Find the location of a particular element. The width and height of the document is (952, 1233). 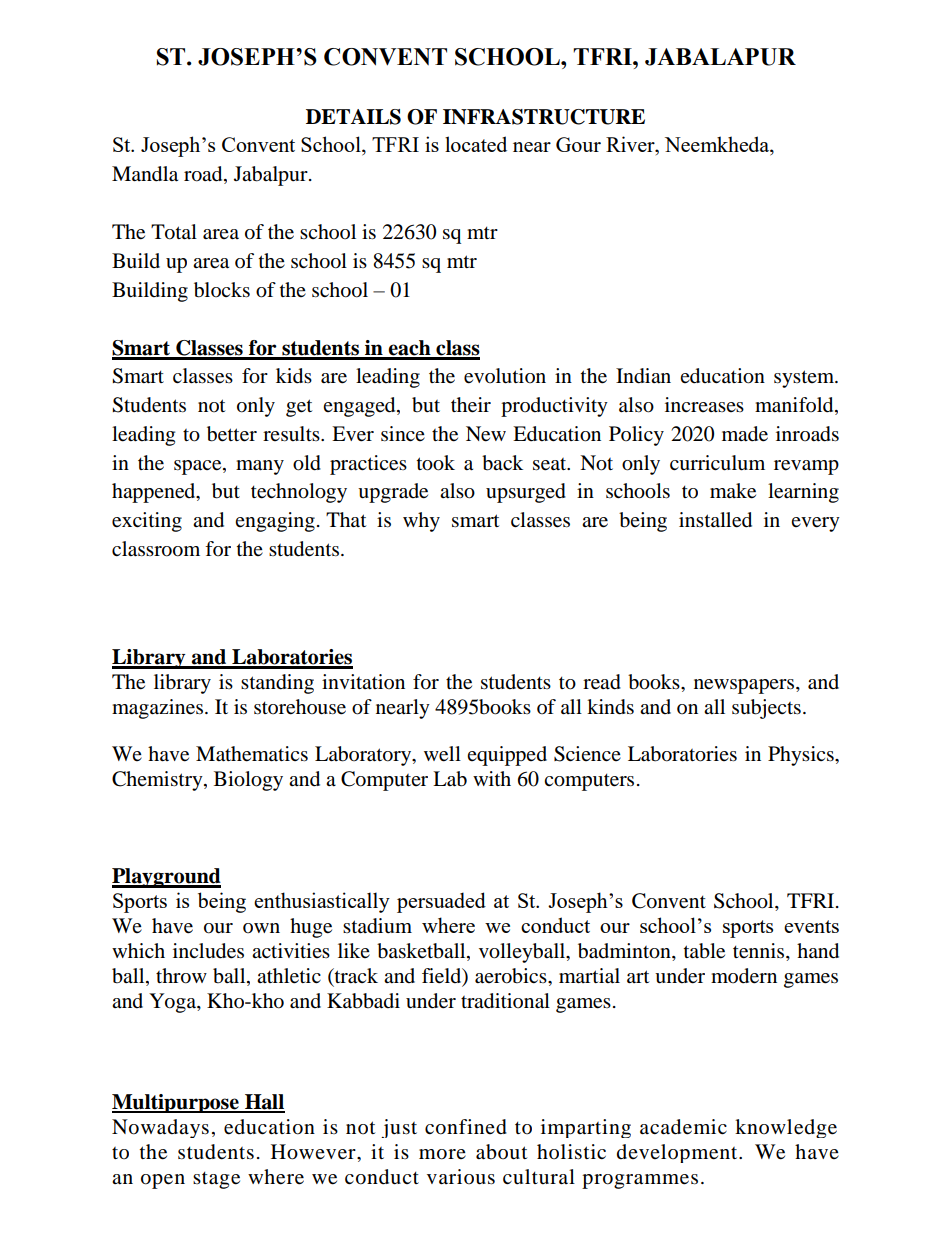

standing is located at coordinates (277, 684).
